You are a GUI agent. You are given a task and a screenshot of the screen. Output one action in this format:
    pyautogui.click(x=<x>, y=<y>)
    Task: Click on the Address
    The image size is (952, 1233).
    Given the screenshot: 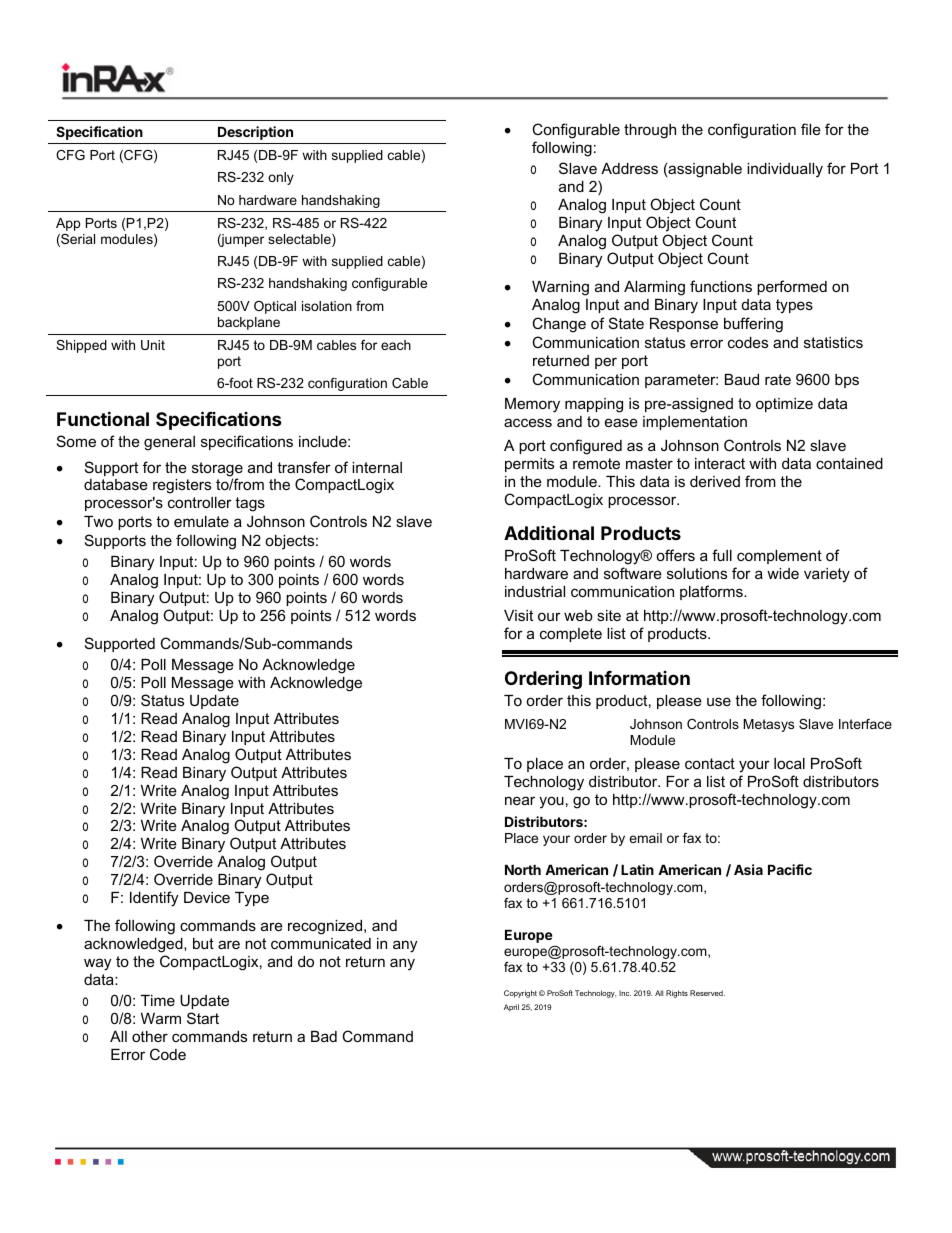 What is the action you would take?
    pyautogui.click(x=629, y=168)
